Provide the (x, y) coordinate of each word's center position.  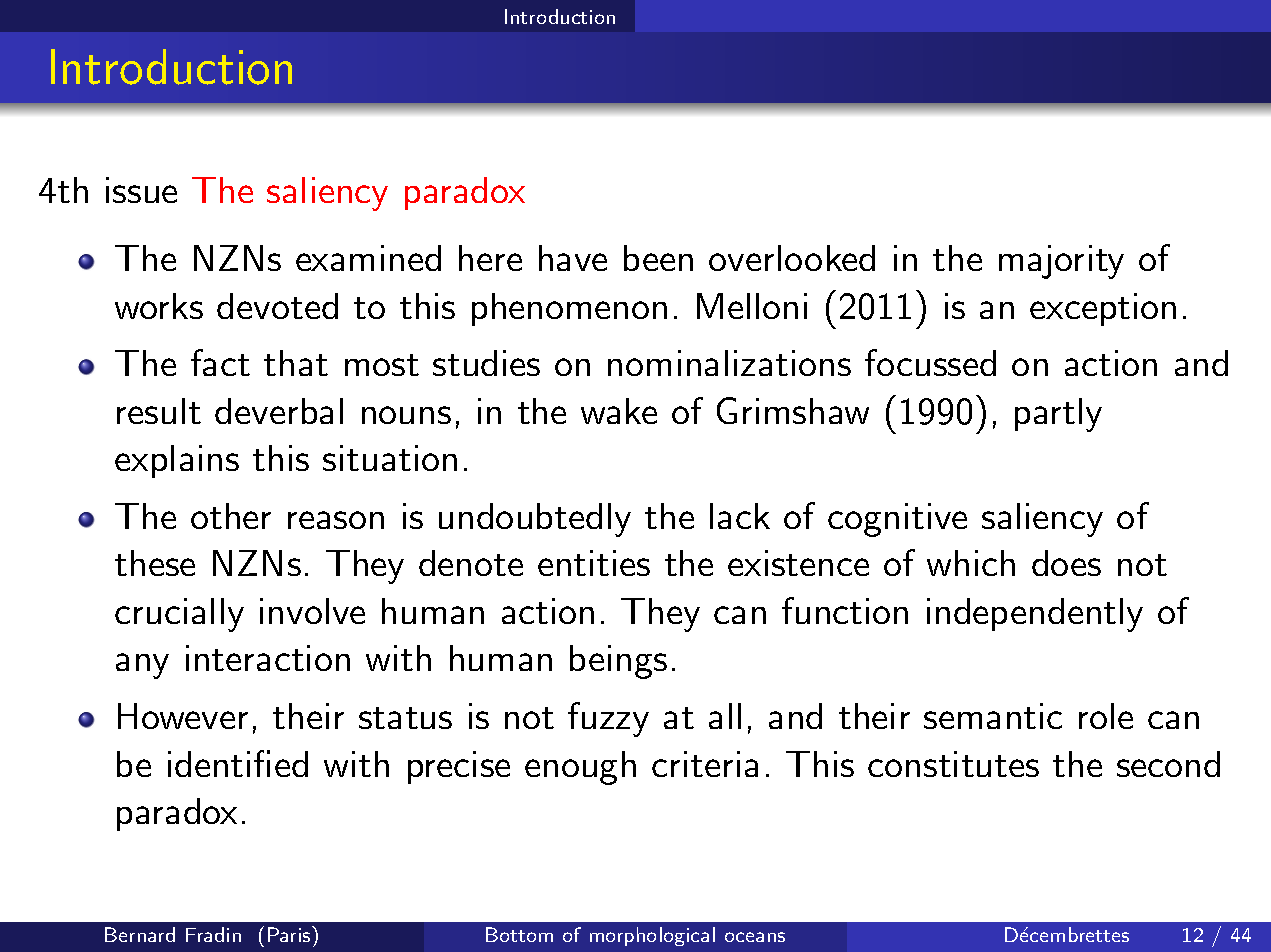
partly (1058, 415)
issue (141, 190)
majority (1061, 262)
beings (618, 662)
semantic (993, 716)
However (183, 716)
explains (177, 461)
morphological (652, 936)
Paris (290, 934)
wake (619, 411)
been (658, 258)
